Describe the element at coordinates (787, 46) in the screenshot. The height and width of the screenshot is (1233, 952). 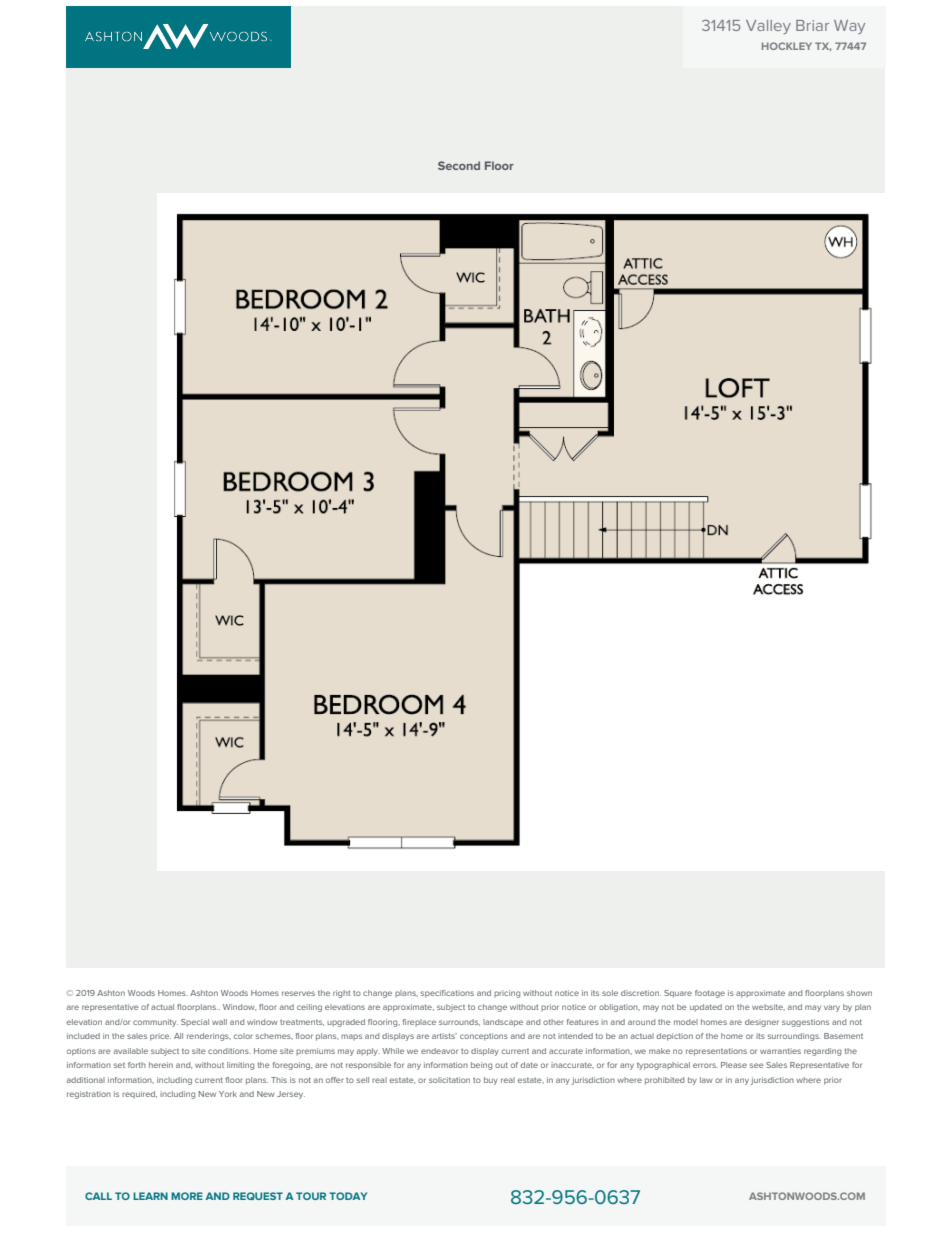
I see `HOCKLEY` at that location.
